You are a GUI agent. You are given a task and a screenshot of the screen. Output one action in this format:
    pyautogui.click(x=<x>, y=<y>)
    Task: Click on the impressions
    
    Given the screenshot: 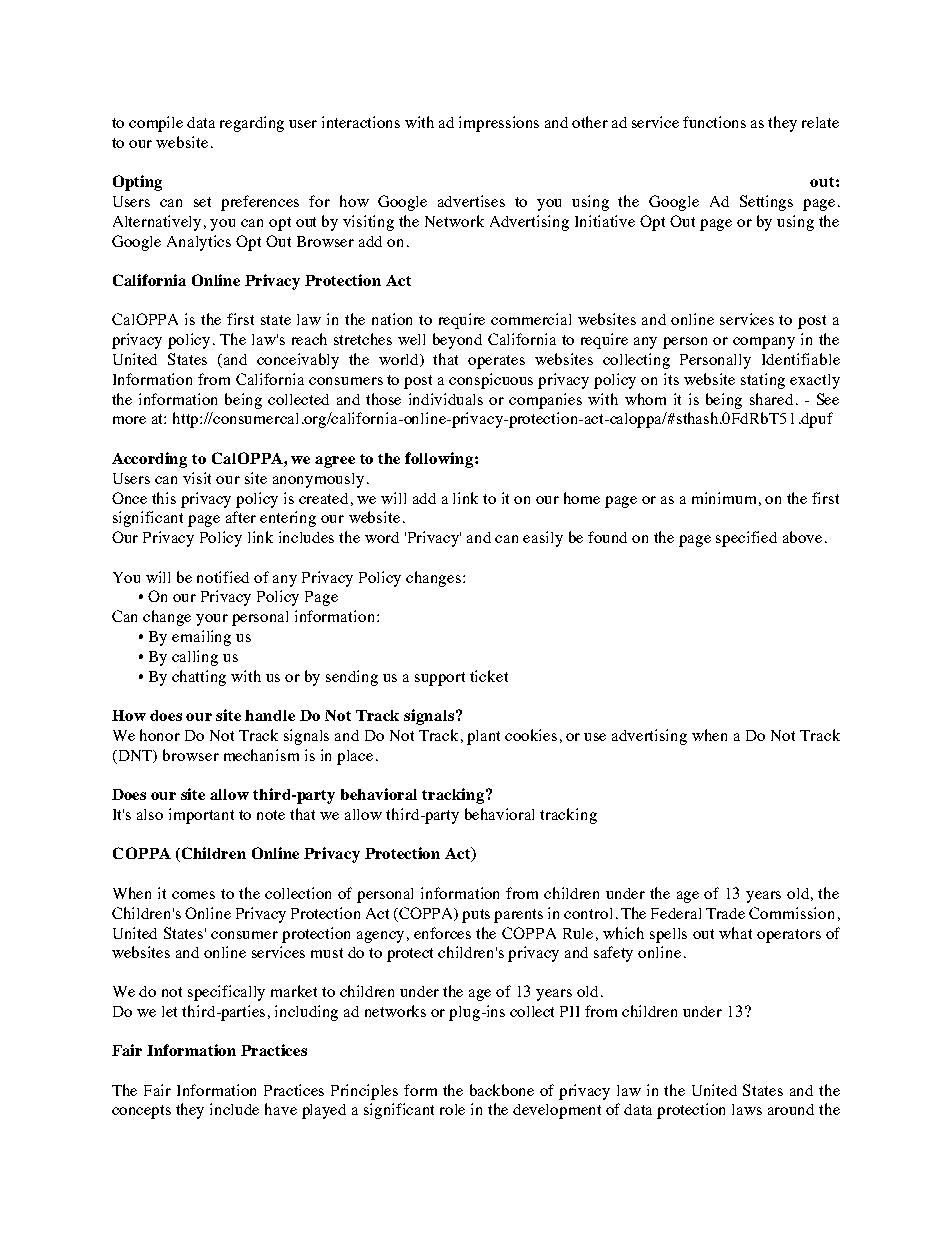 What is the action you would take?
    pyautogui.click(x=499, y=124)
